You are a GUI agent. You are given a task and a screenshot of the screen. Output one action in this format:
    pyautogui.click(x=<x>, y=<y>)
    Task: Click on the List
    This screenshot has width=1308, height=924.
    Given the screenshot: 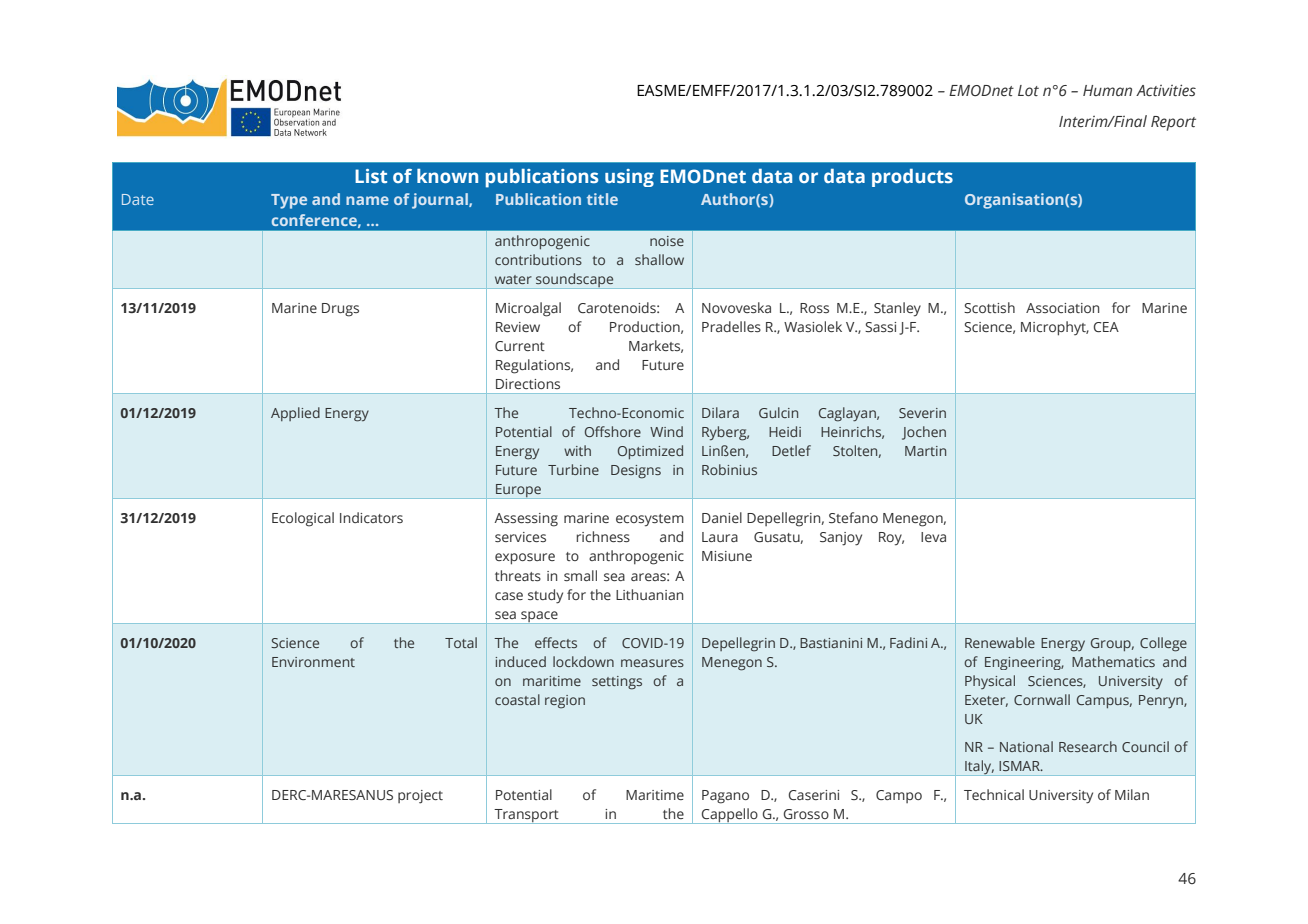 What is the action you would take?
    pyautogui.click(x=371, y=176)
